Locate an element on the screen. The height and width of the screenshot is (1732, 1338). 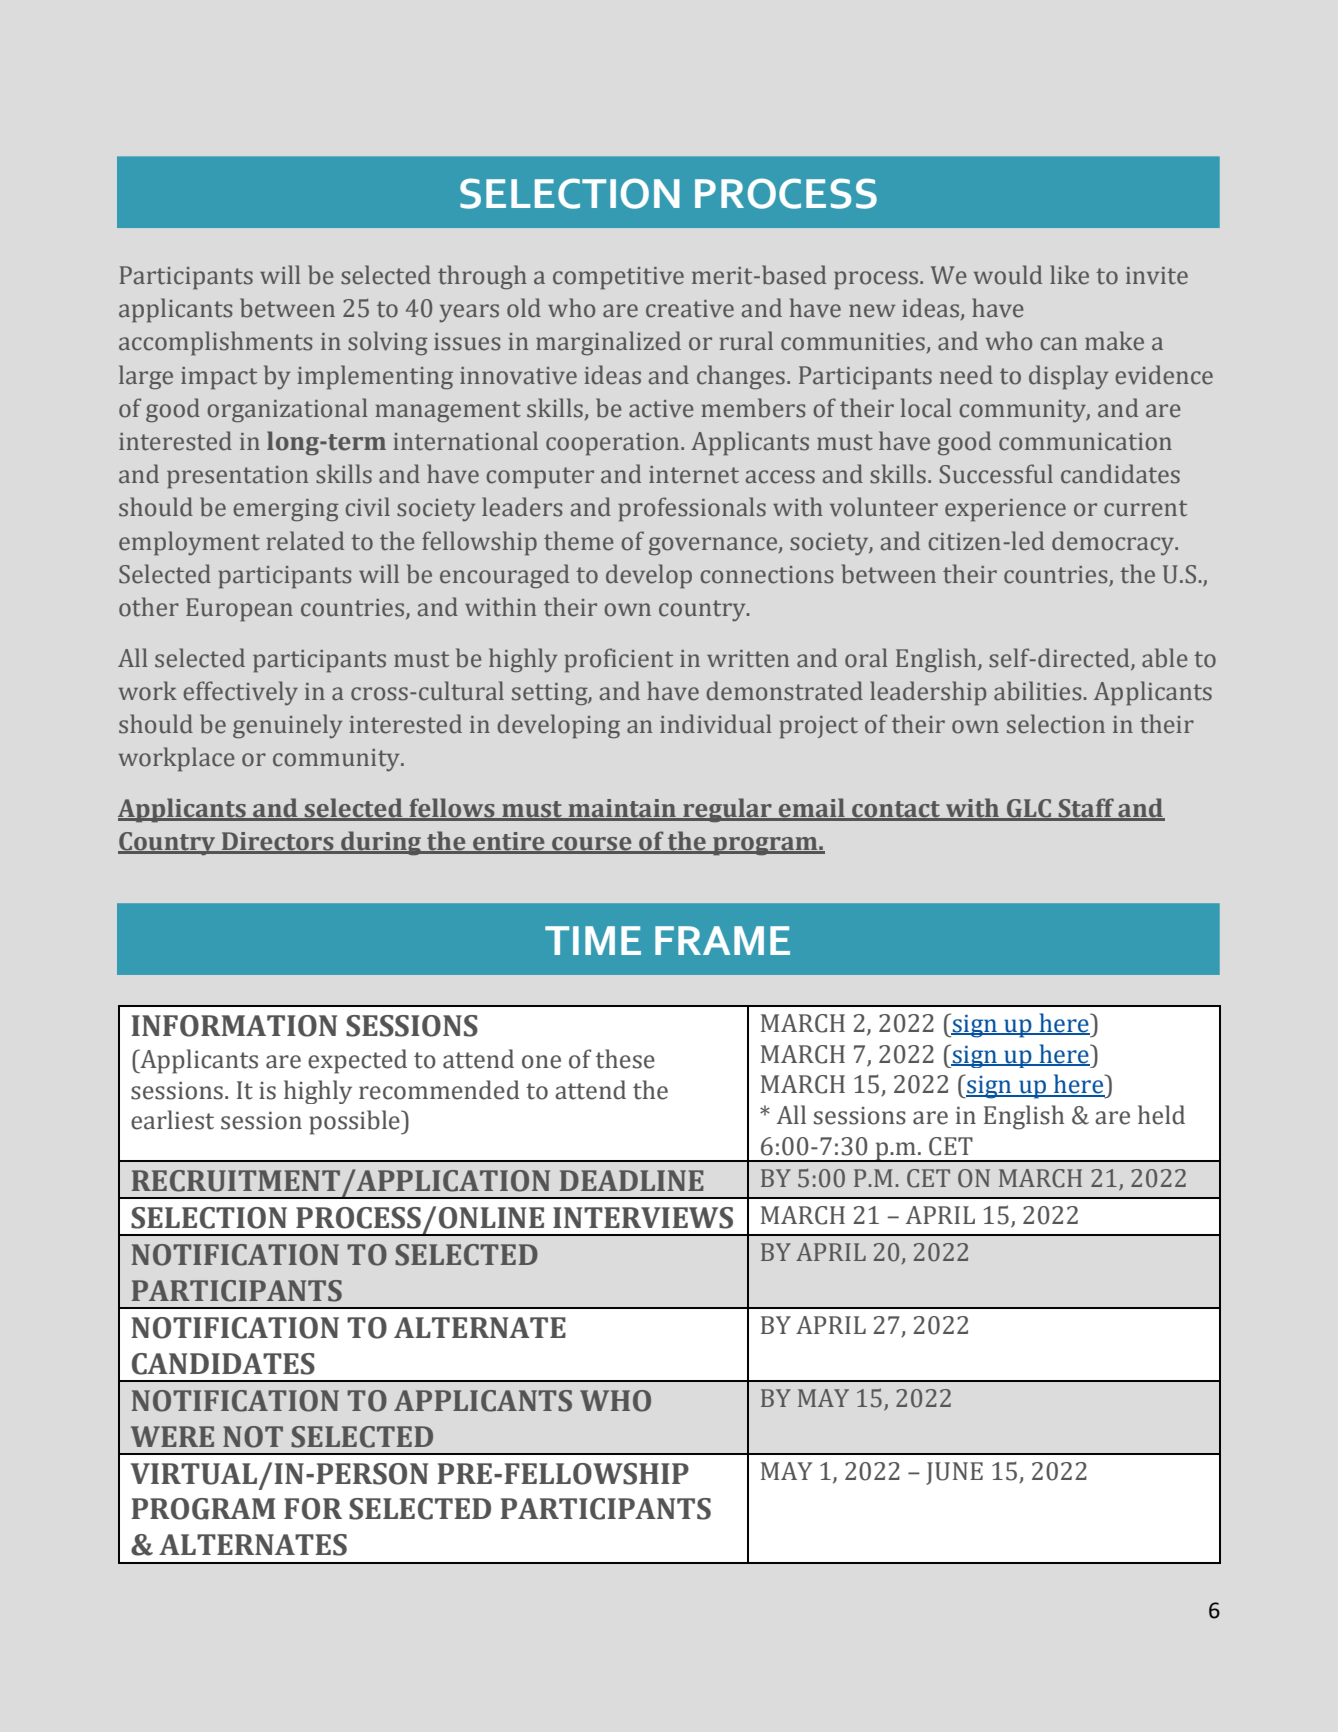
governance is located at coordinates (714, 546).
